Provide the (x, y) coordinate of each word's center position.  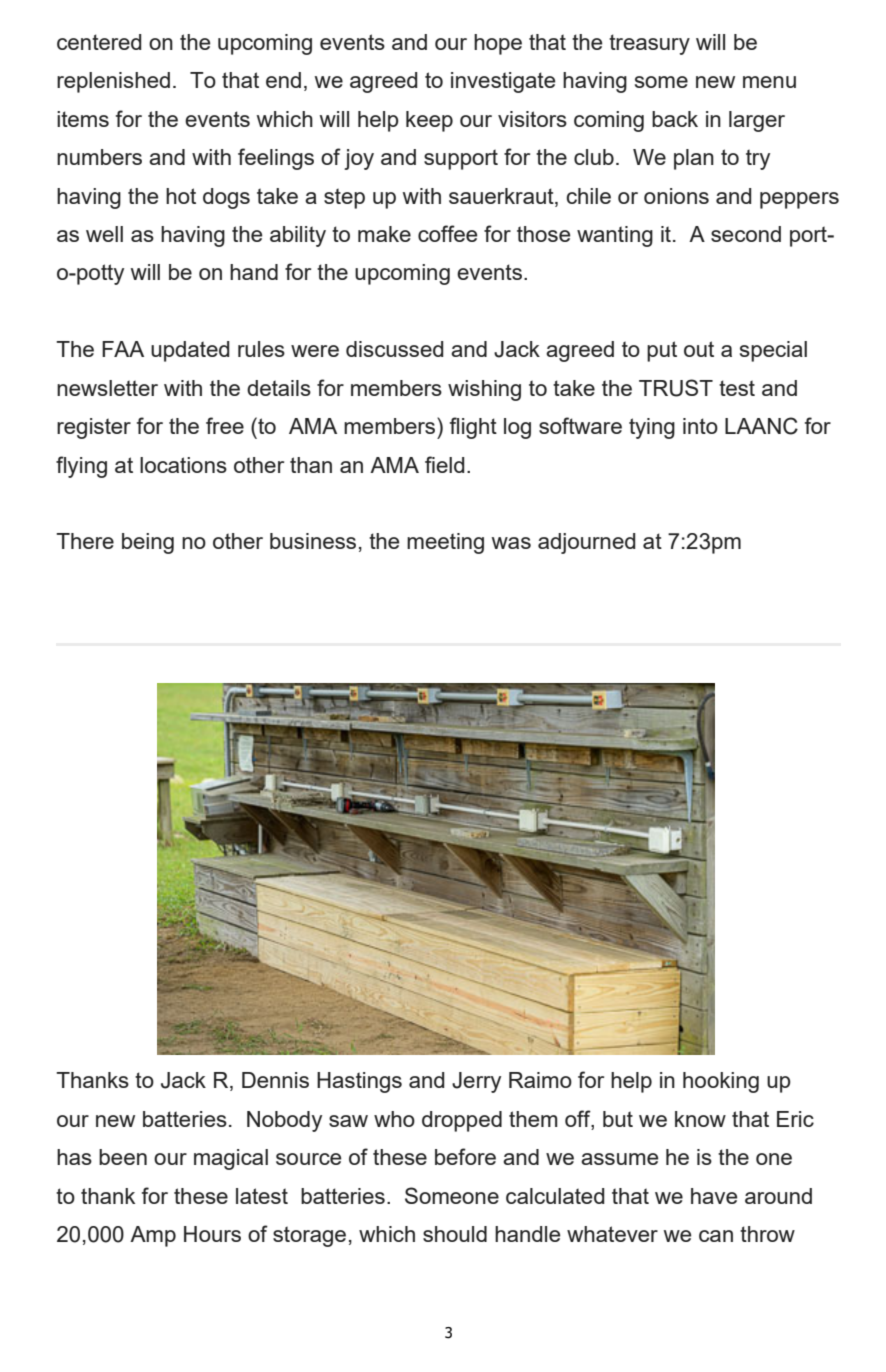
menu (769, 82)
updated (190, 351)
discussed (395, 349)
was (511, 543)
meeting (445, 543)
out (699, 349)
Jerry (476, 1082)
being (148, 543)
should (455, 1234)
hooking (721, 1082)
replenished (113, 82)
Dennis (275, 1080)
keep (429, 121)
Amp (153, 1236)
